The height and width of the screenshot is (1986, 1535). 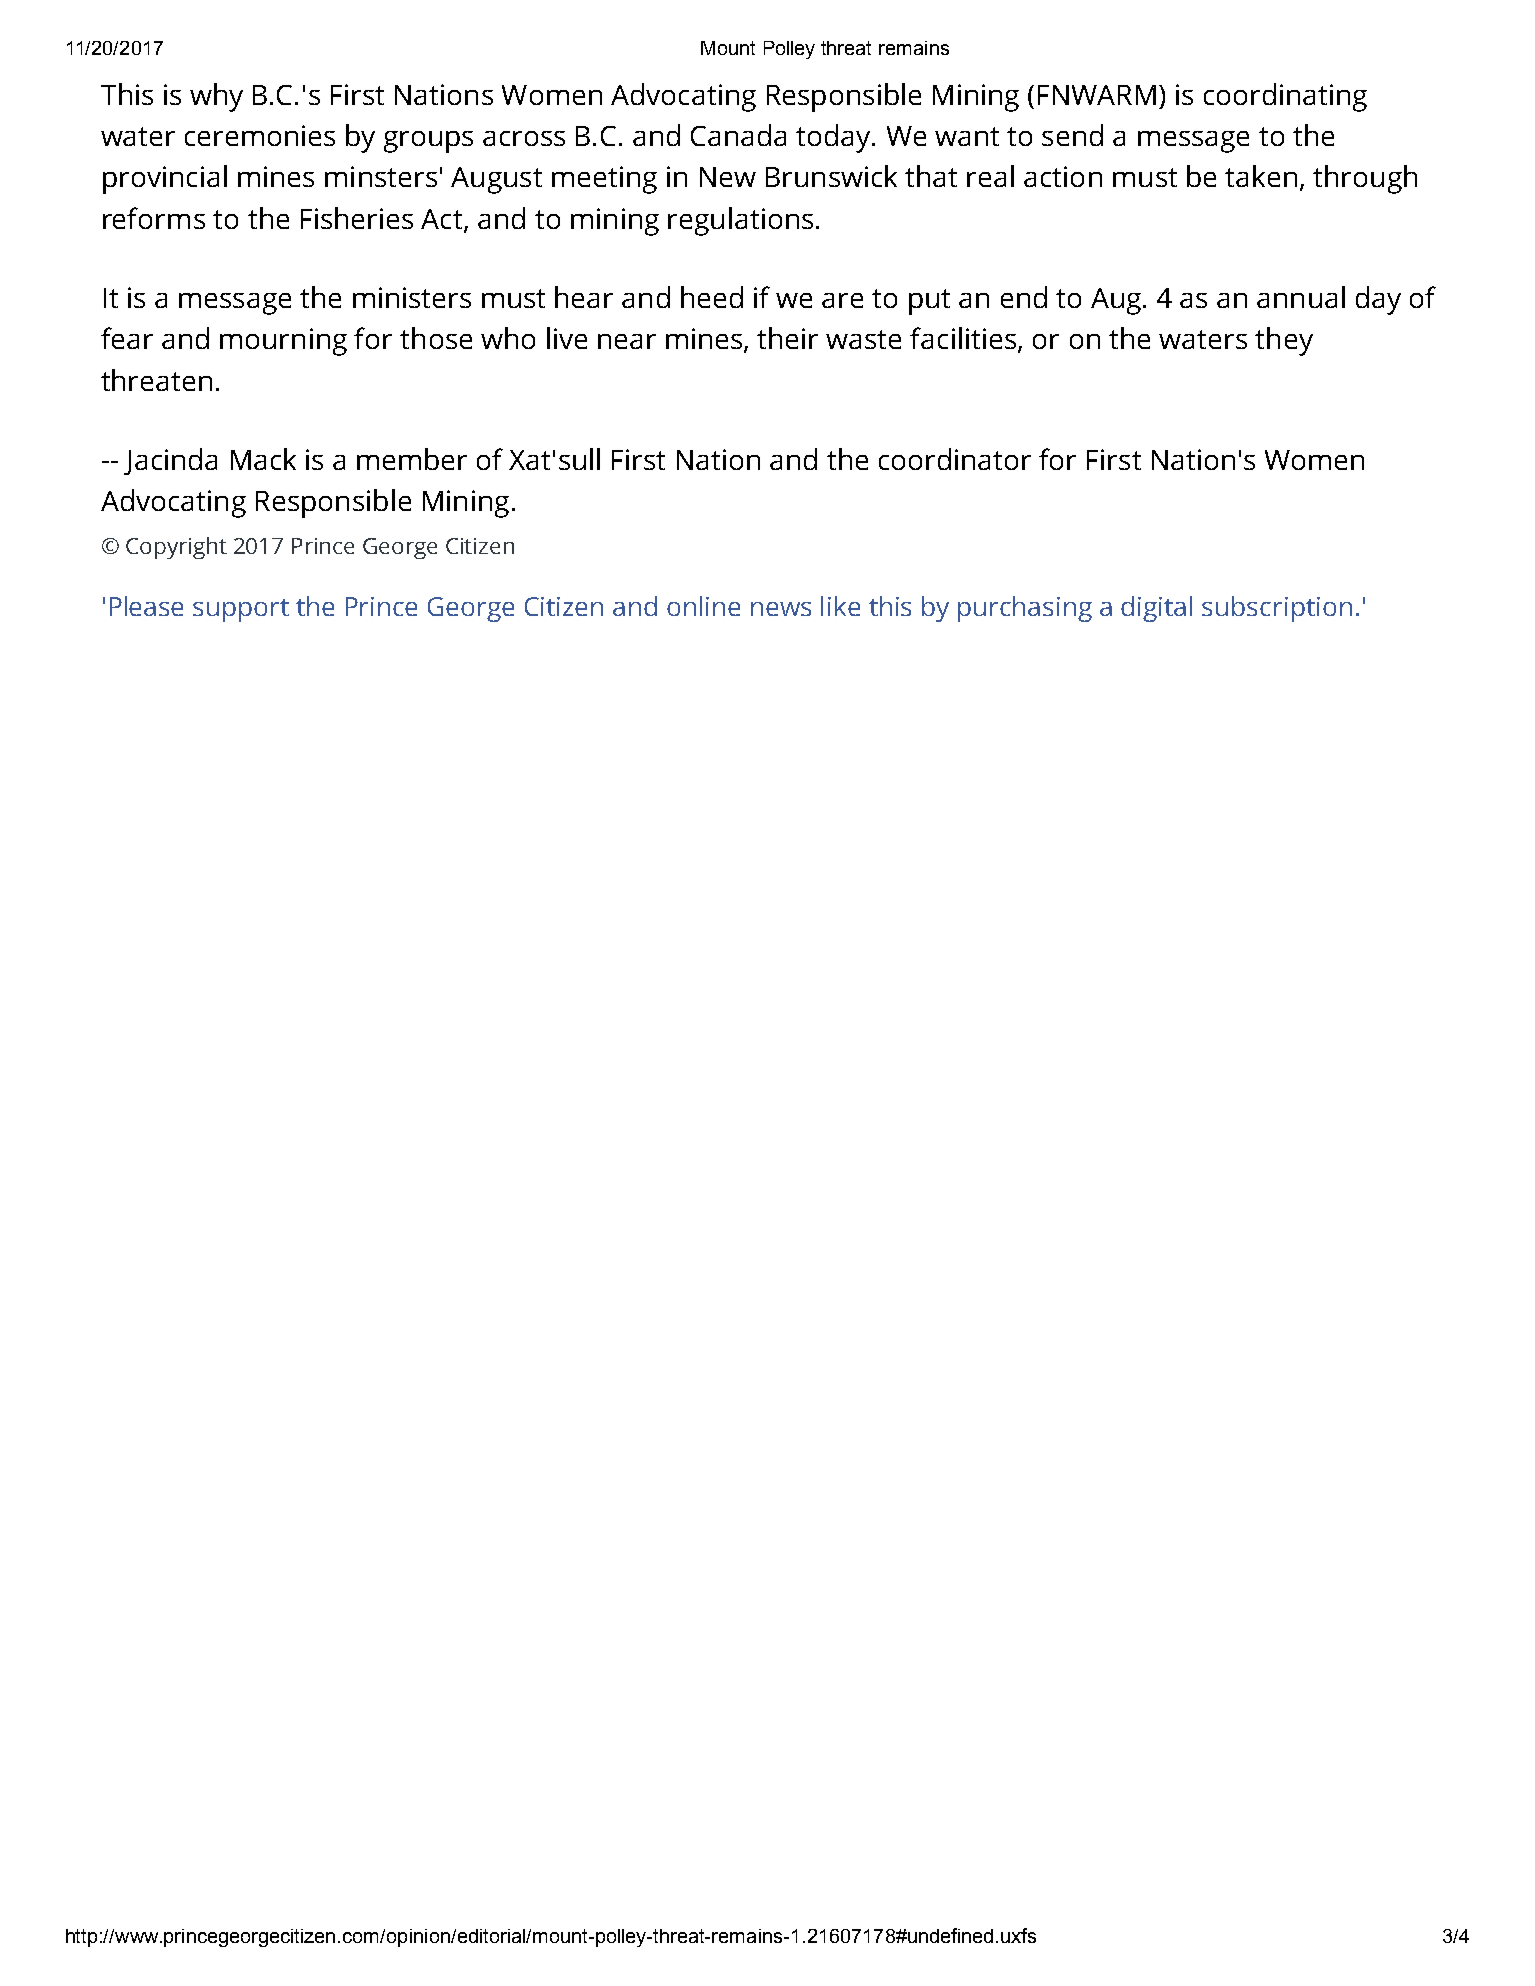 What do you see at coordinates (216, 97) in the screenshot?
I see `why` at bounding box center [216, 97].
